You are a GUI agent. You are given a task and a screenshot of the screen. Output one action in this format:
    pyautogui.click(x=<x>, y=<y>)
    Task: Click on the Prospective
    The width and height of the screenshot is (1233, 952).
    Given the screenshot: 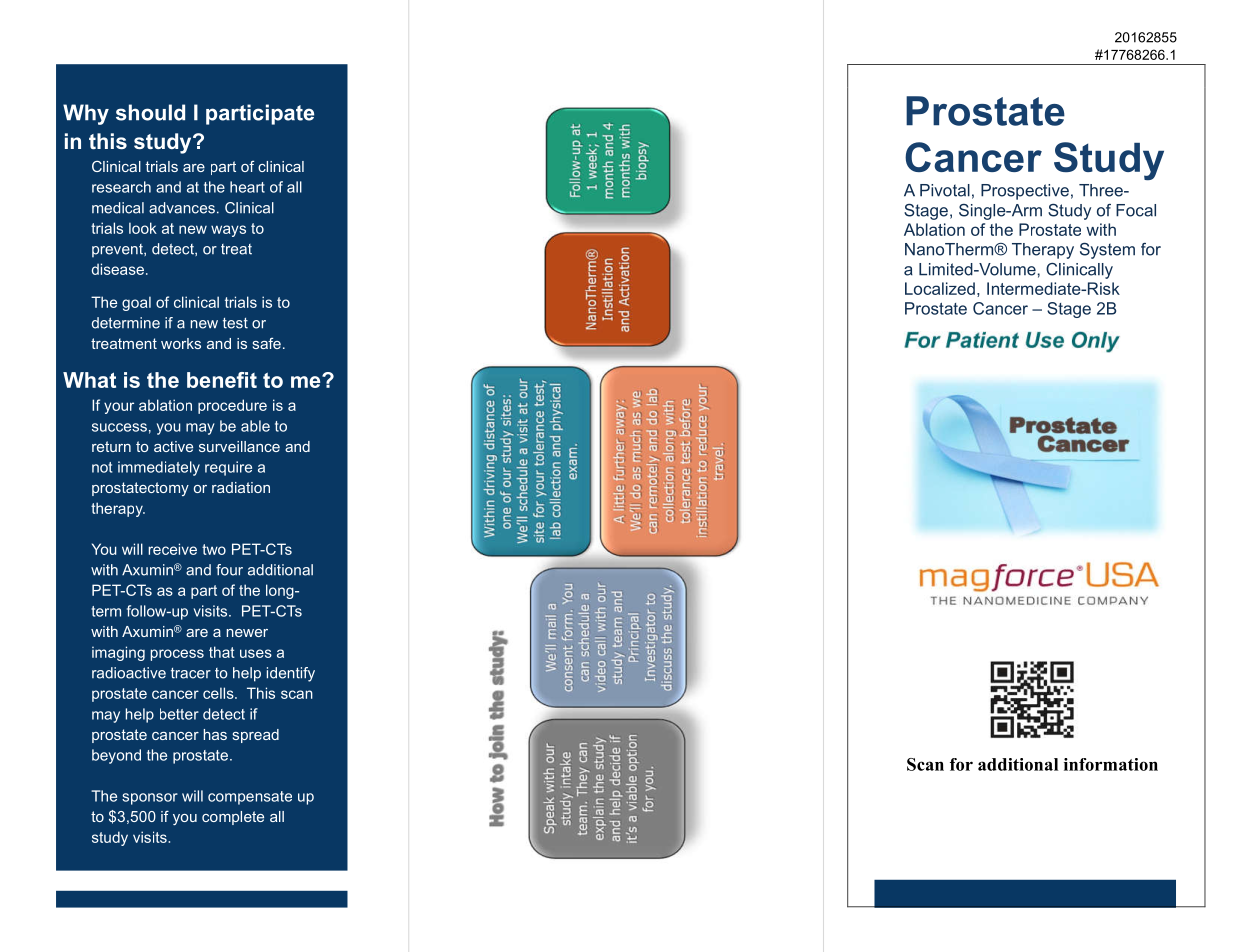 What is the action you would take?
    pyautogui.click(x=1025, y=192)
